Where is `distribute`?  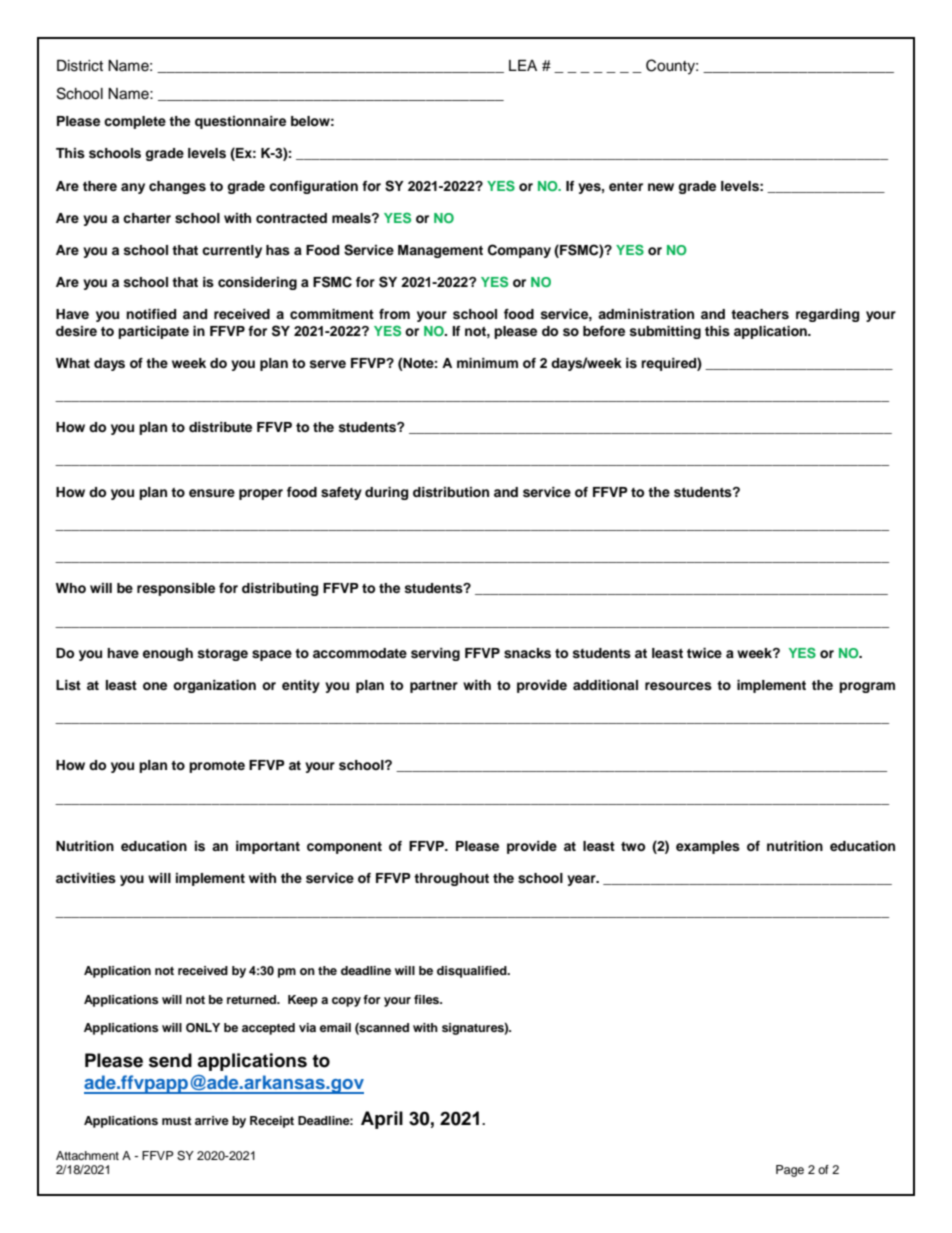 distribute is located at coordinates (220, 427).
